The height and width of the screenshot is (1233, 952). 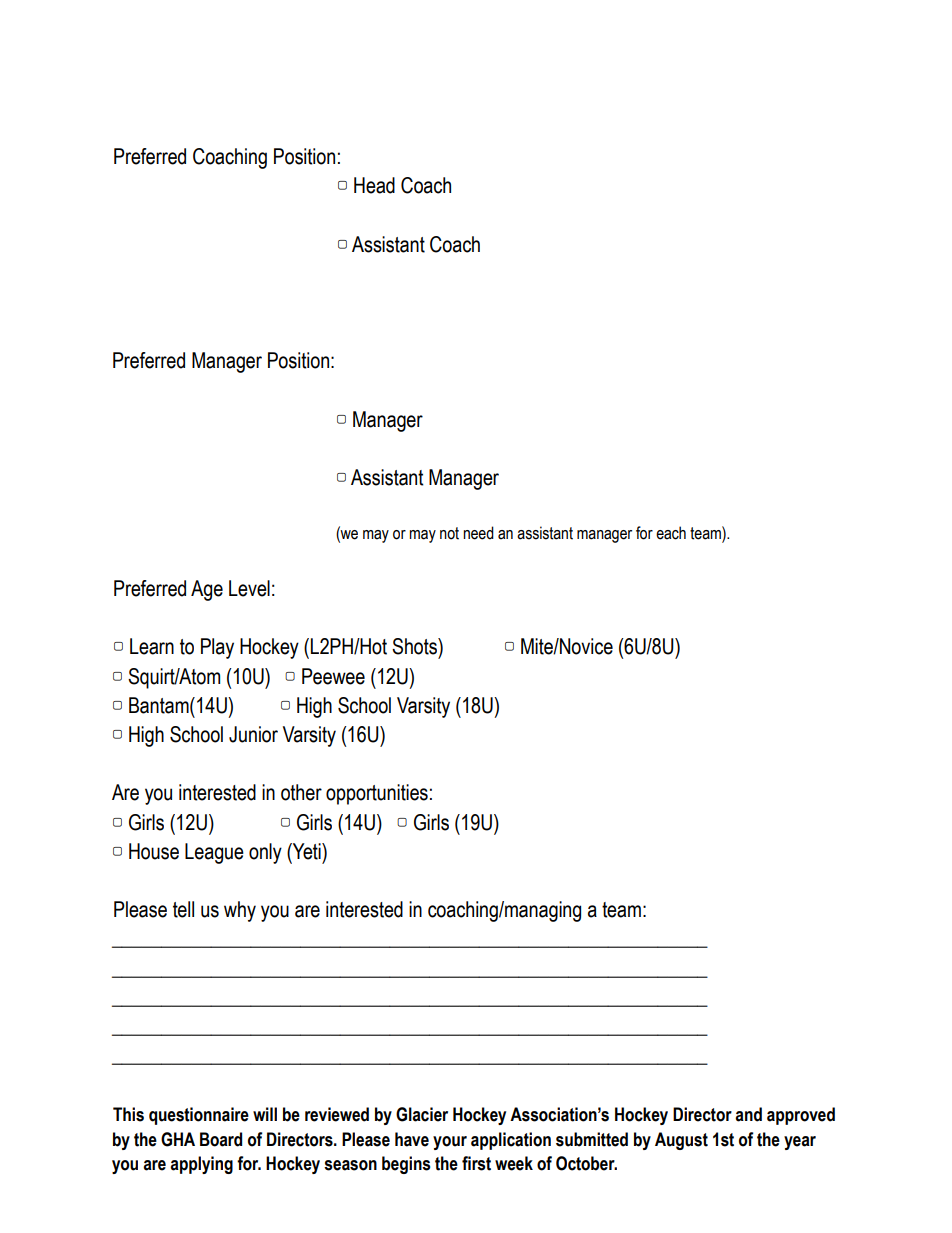 What do you see at coordinates (217, 648) in the screenshot?
I see `Play` at bounding box center [217, 648].
